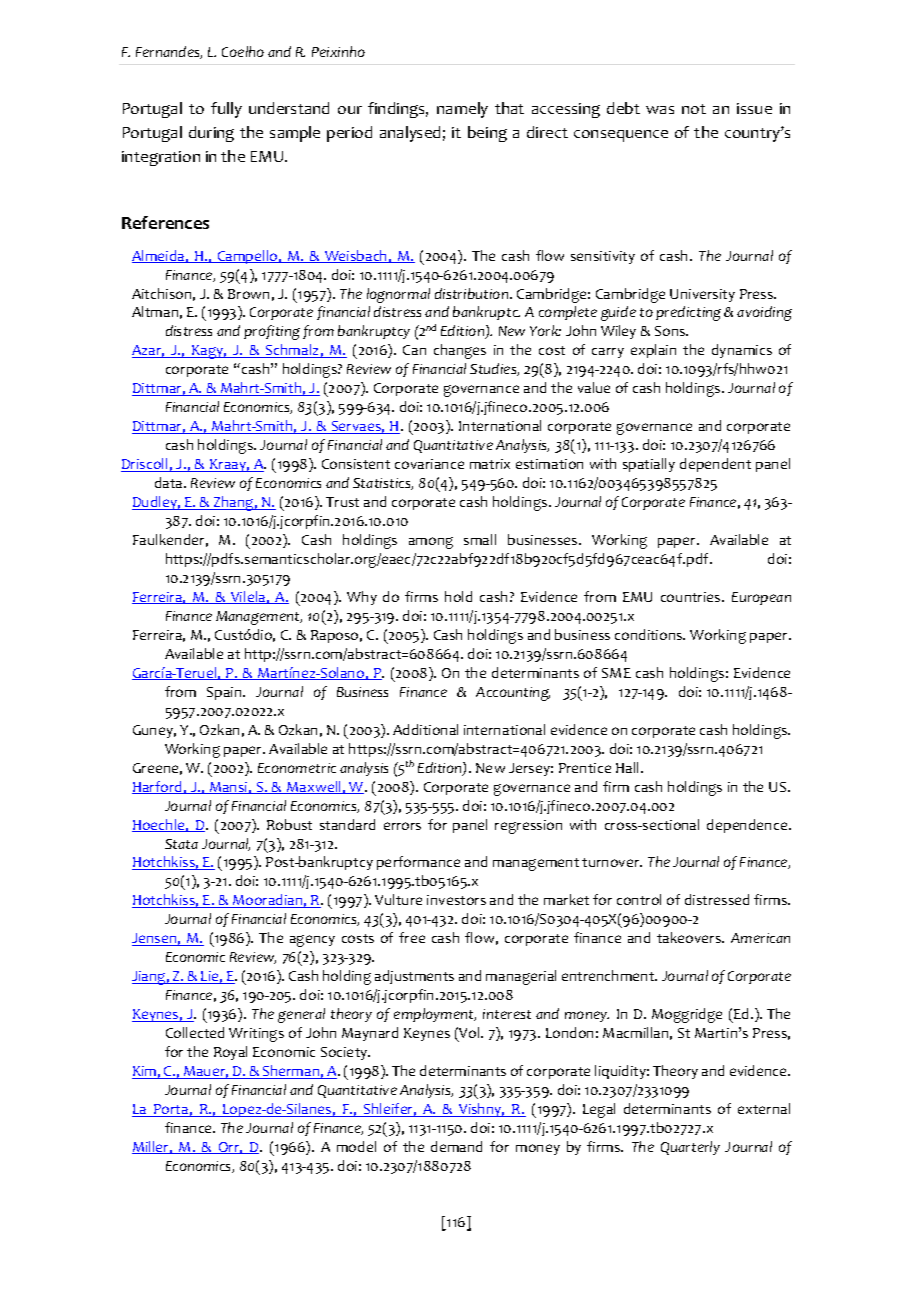 Image resolution: width=924 pixels, height=1308 pixels. What do you see at coordinates (226, 110) in the screenshot?
I see `fully` at bounding box center [226, 110].
